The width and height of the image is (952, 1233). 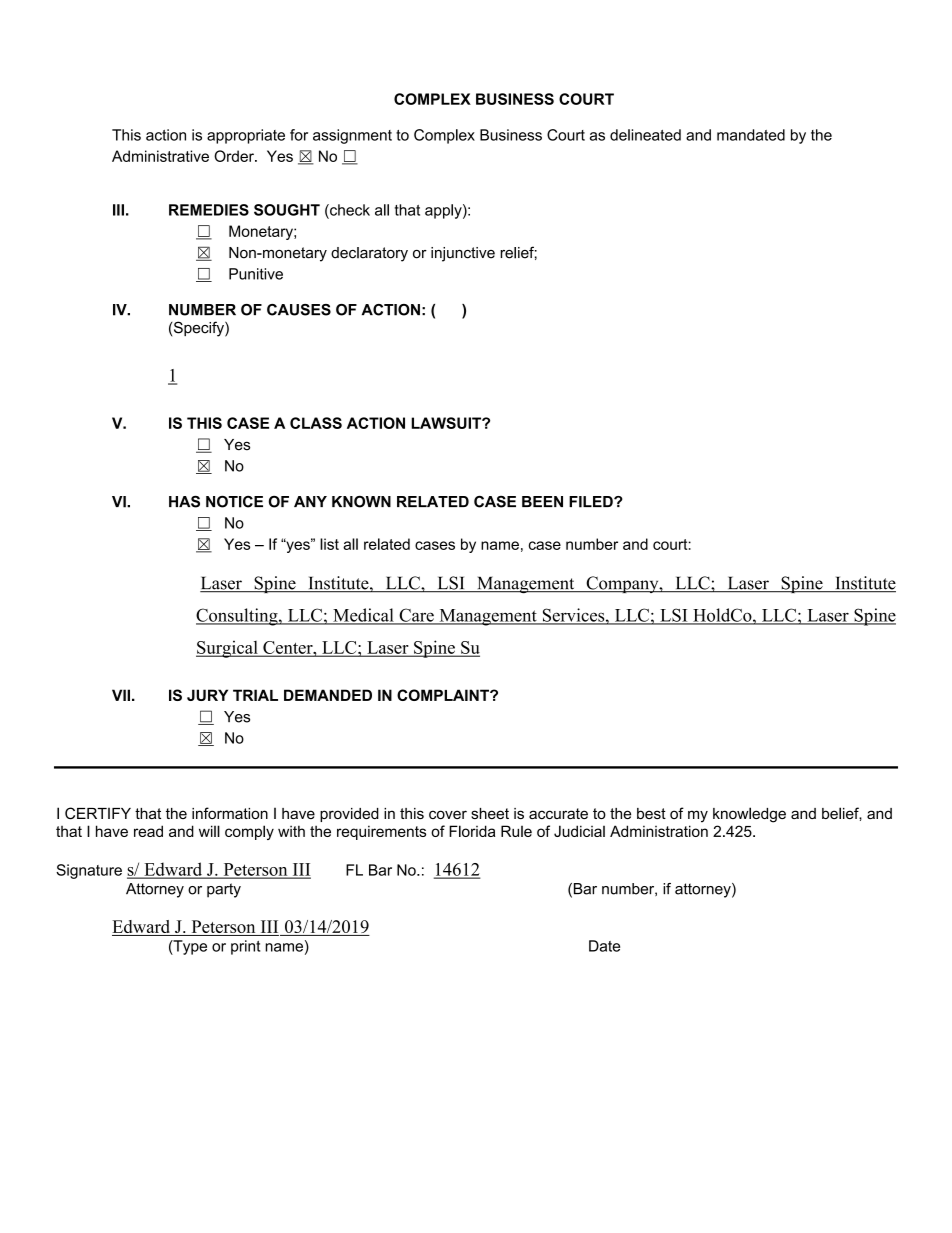 I want to click on HAS, so click(x=184, y=502).
